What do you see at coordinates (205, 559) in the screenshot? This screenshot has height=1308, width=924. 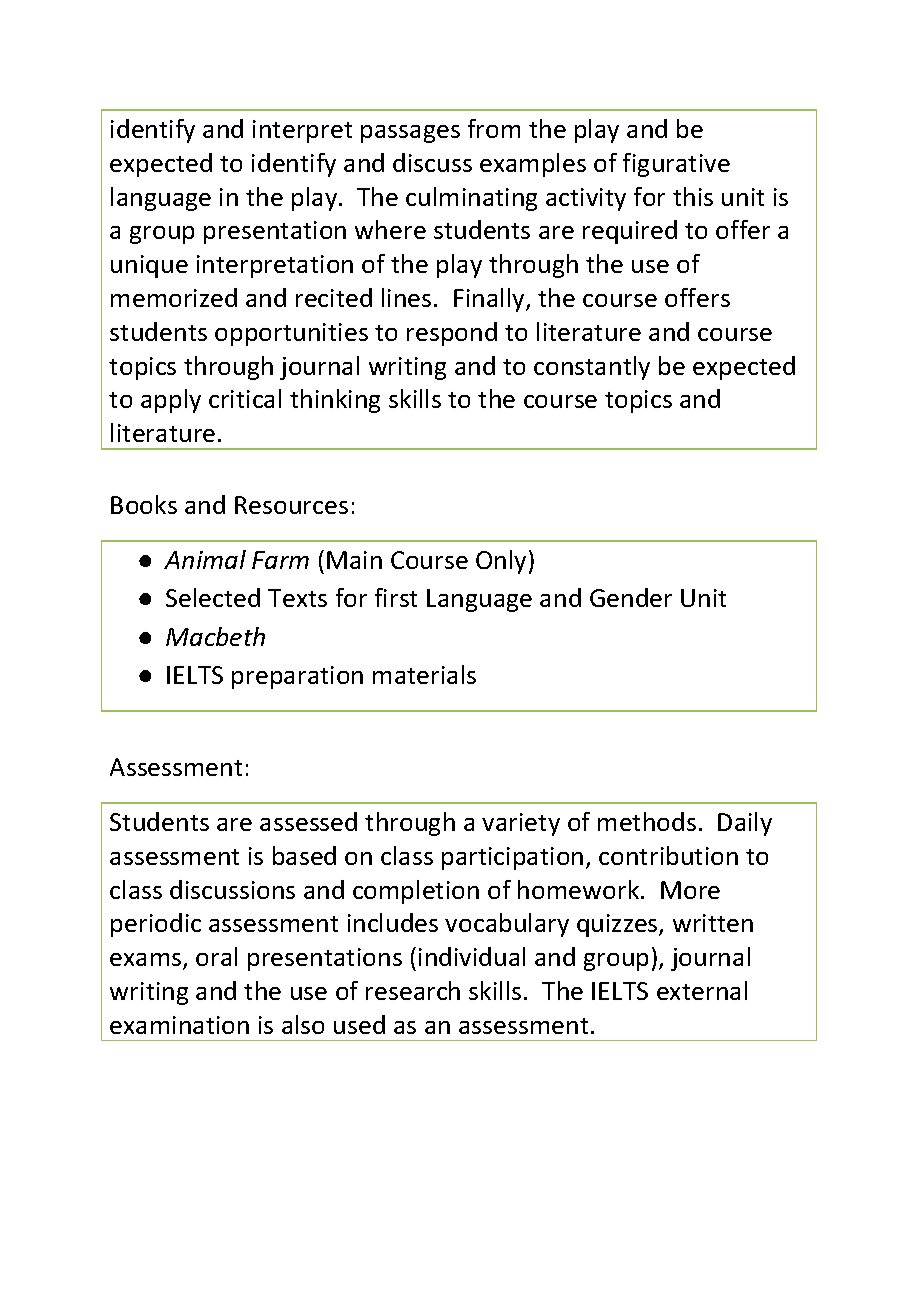 I see `Animal` at bounding box center [205, 559].
